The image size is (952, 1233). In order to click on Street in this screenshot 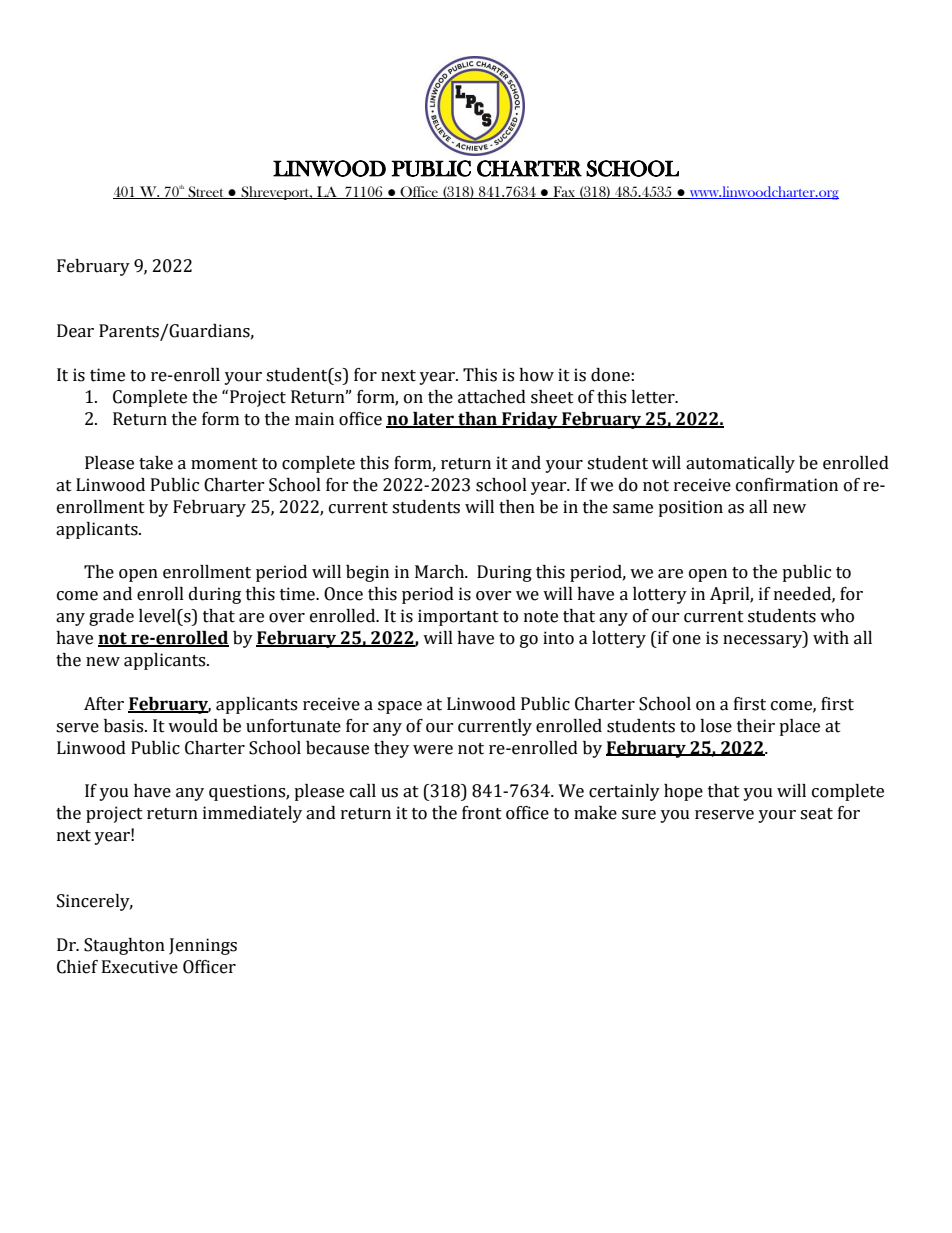, I will do `click(206, 192)`.
